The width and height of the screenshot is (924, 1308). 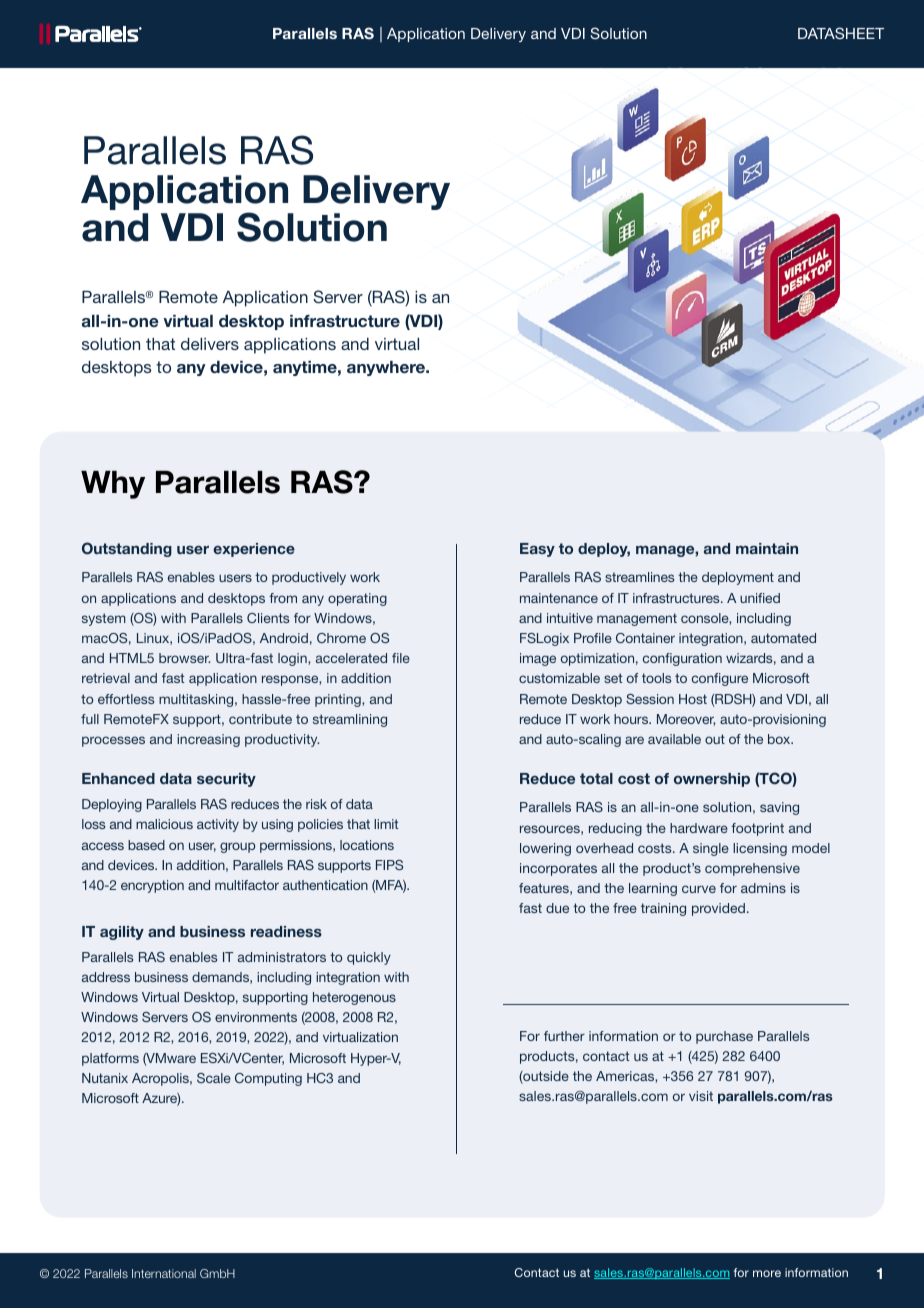 What do you see at coordinates (693, 699) in the screenshot?
I see `Host` at bounding box center [693, 699].
